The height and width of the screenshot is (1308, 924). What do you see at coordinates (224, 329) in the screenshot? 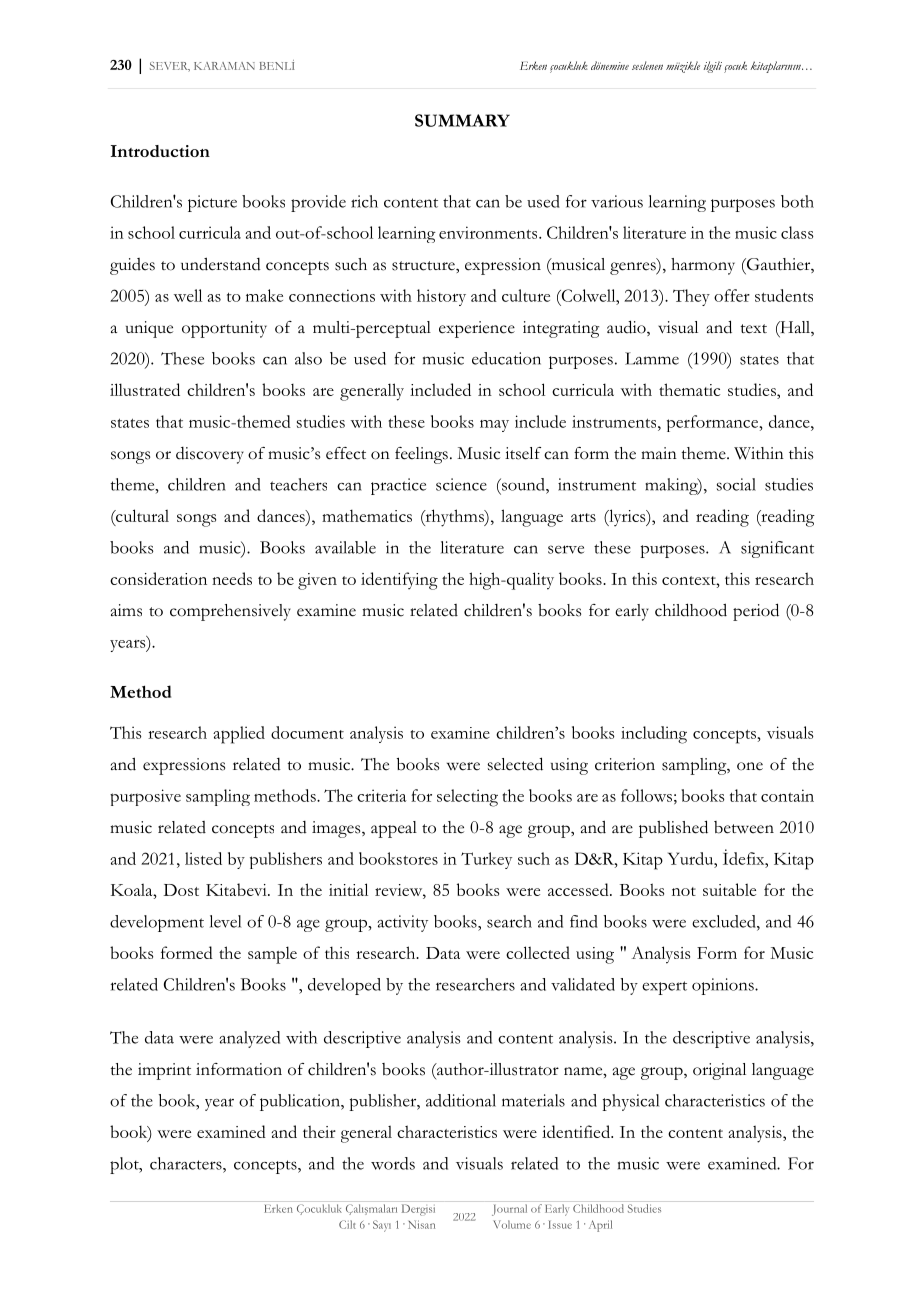
I see `opportunity` at bounding box center [224, 329].
